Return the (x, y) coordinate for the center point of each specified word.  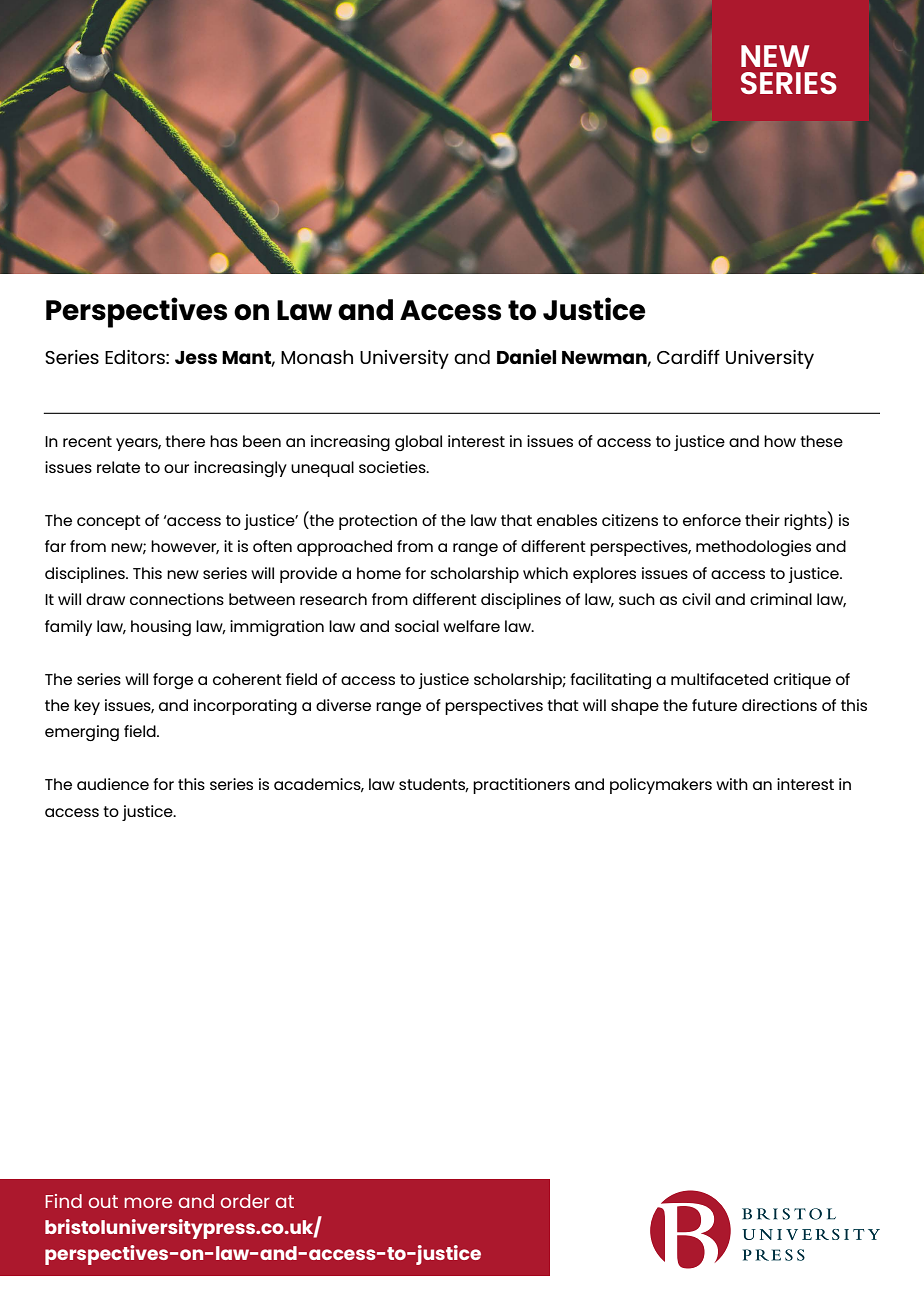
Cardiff (688, 356)
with (732, 784)
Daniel (526, 356)
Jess (196, 357)
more (148, 1202)
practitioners (521, 786)
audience (113, 784)
